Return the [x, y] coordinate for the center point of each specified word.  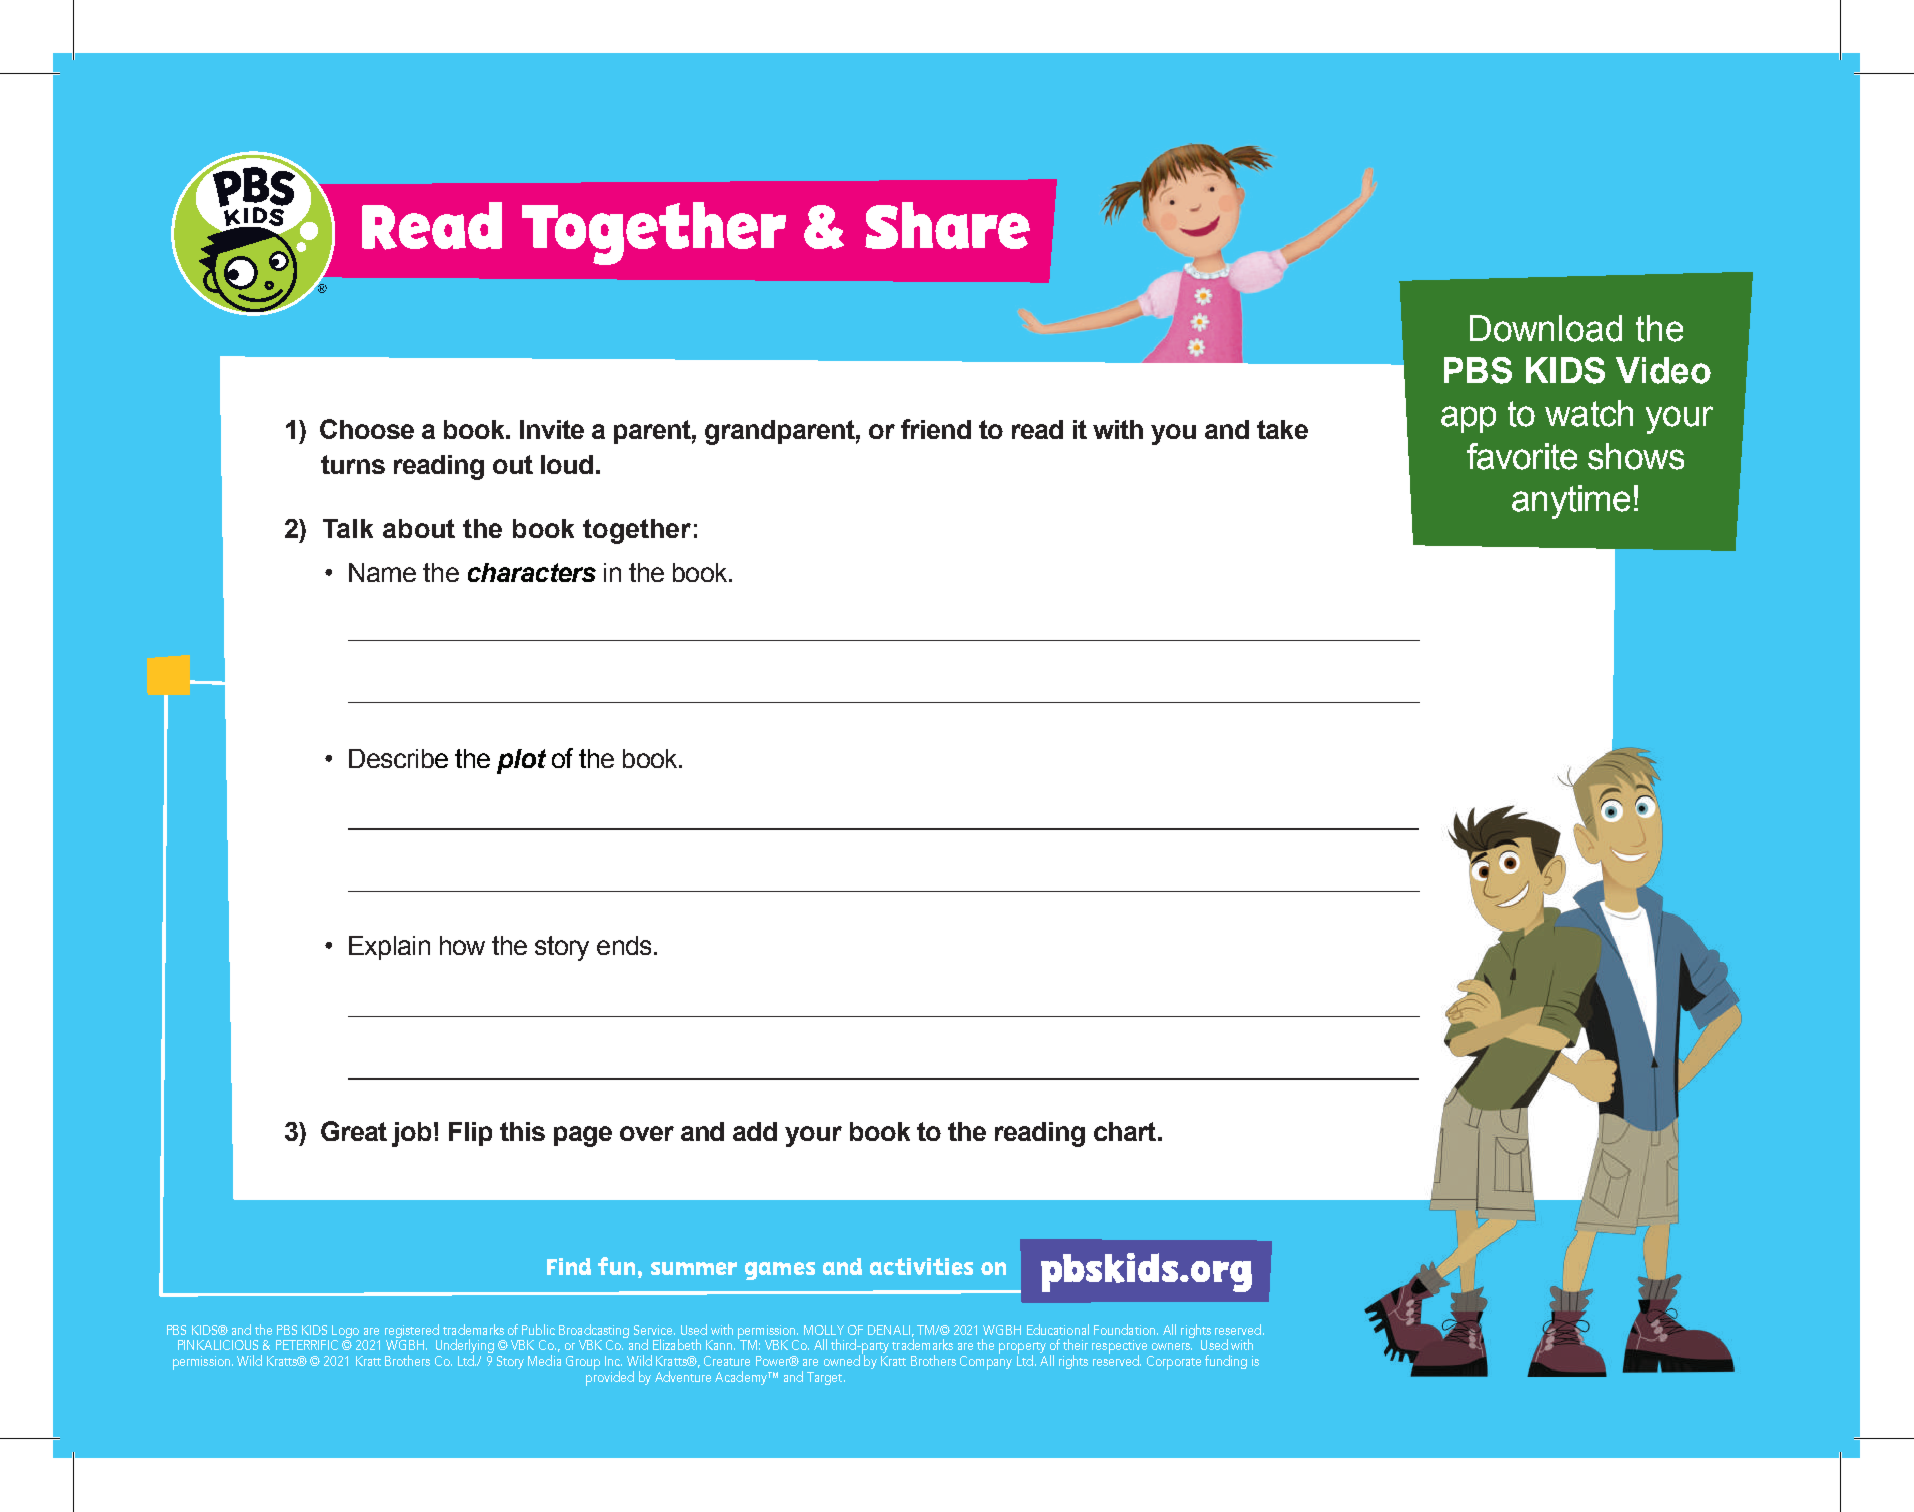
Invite [552, 429]
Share [947, 225]
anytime [1571, 502]
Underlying [465, 1347]
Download [1546, 328]
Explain [389, 948]
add [755, 1131]
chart [1125, 1131]
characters [532, 572]
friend [936, 429]
